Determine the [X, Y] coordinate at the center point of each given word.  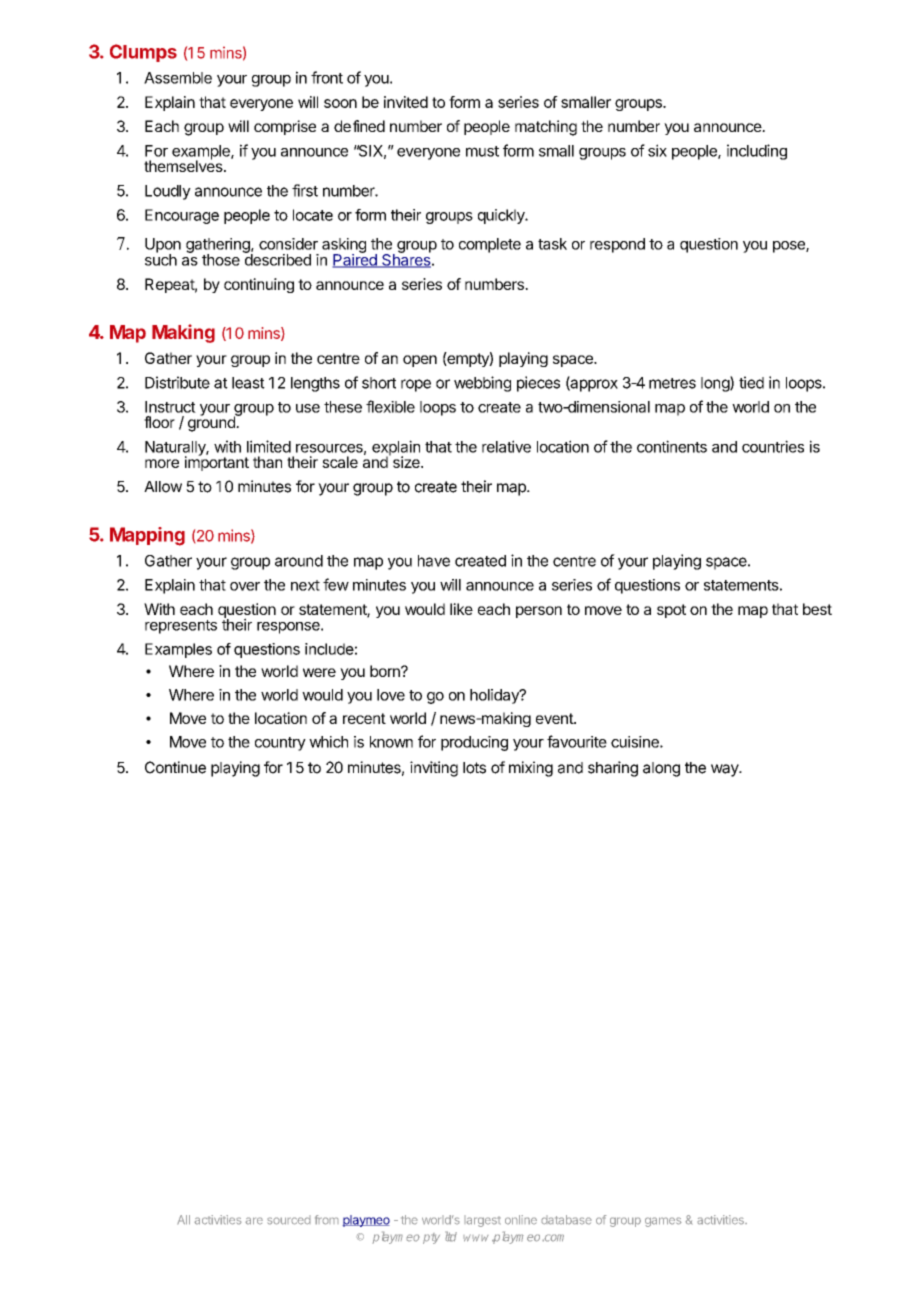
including [757, 152]
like [461, 609]
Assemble [178, 78]
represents [181, 627]
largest [482, 1221]
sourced [289, 1220]
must [482, 151]
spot [671, 611]
